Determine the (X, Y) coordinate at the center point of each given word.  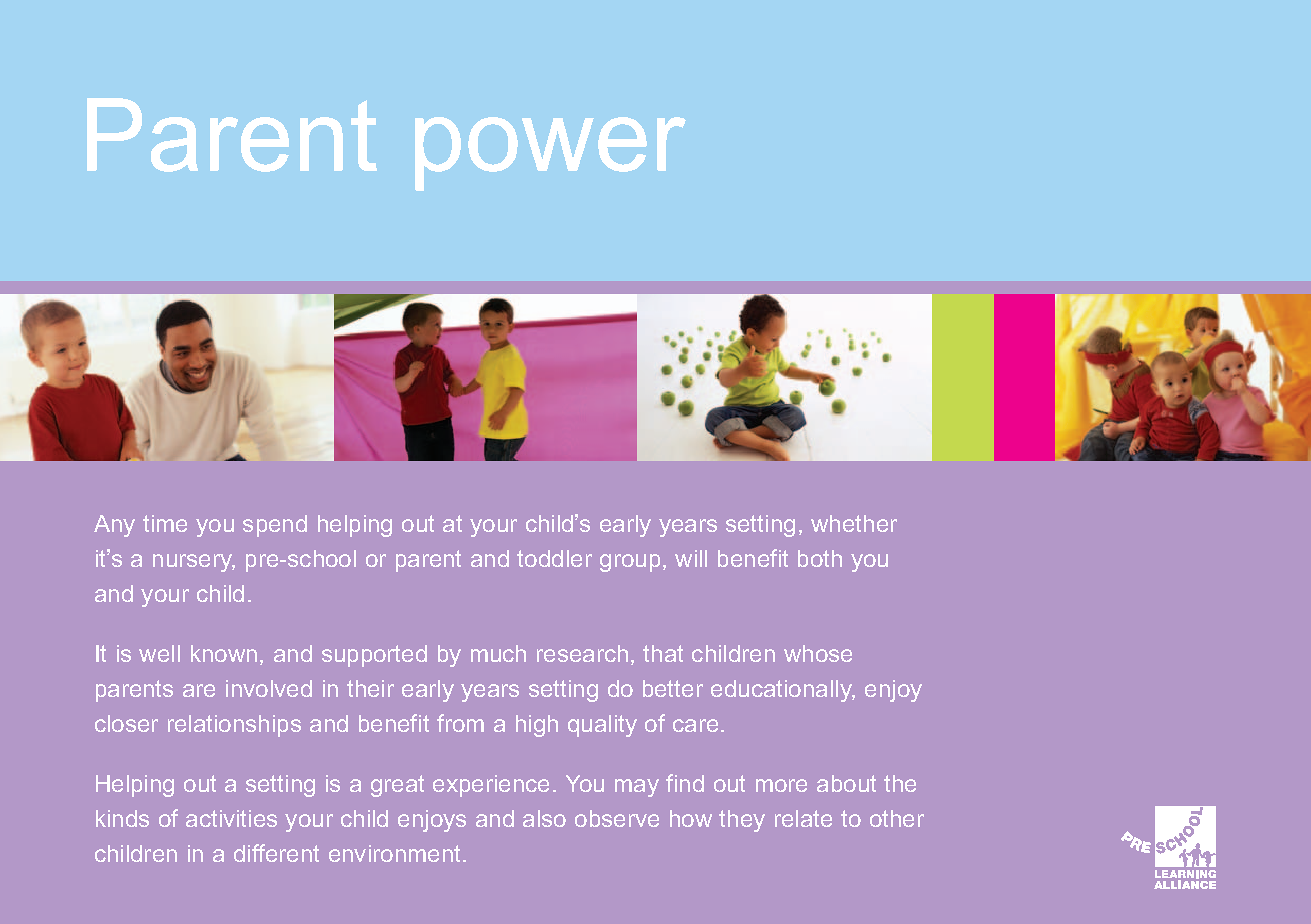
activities (231, 818)
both (820, 558)
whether (854, 523)
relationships (234, 726)
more (781, 785)
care (695, 725)
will (691, 558)
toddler (554, 558)
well (159, 653)
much (498, 653)
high (537, 726)
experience (491, 786)
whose (818, 653)
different (276, 853)
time (165, 523)
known (224, 653)
